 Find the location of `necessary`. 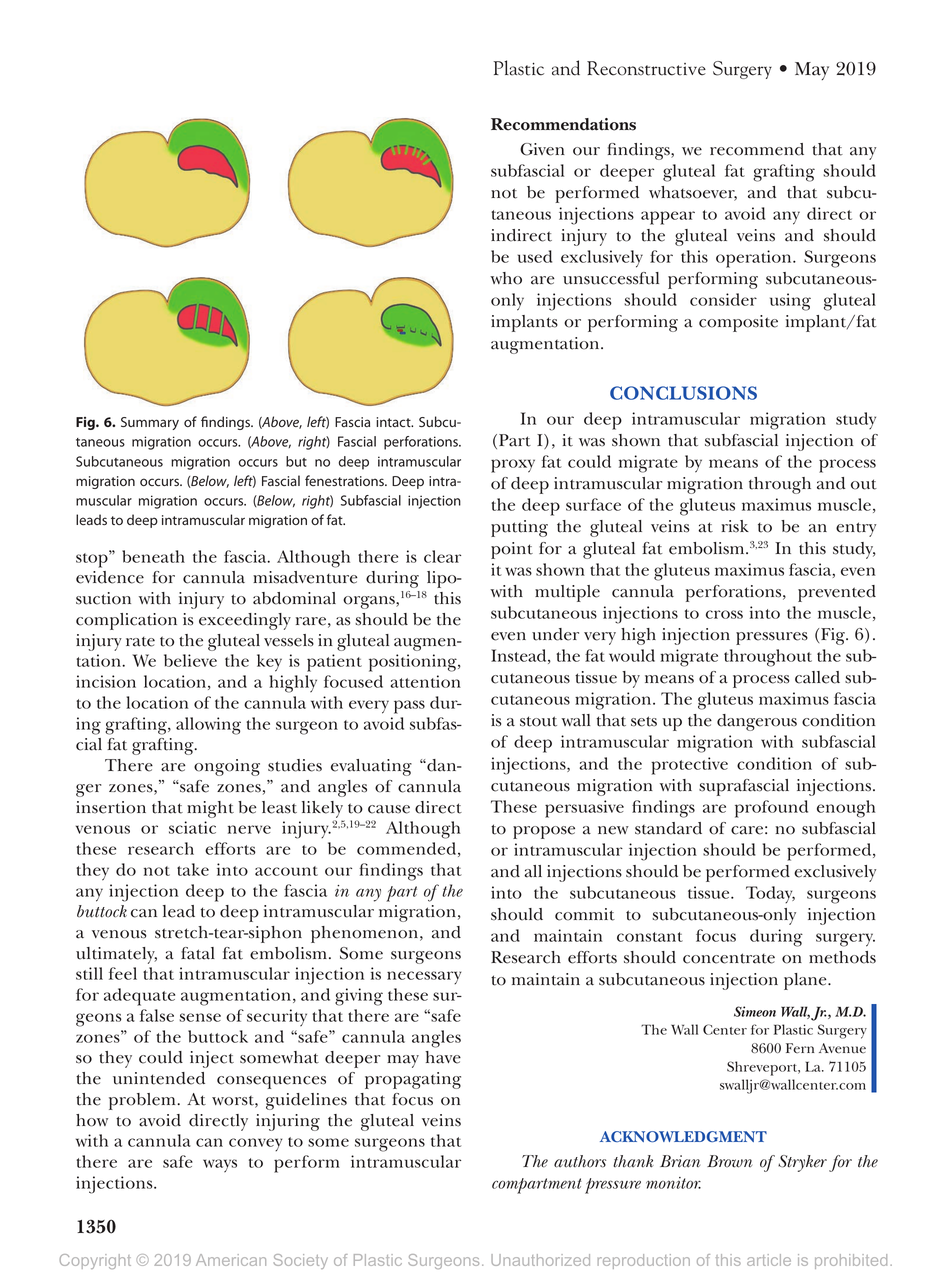

necessary is located at coordinates (424, 977).
